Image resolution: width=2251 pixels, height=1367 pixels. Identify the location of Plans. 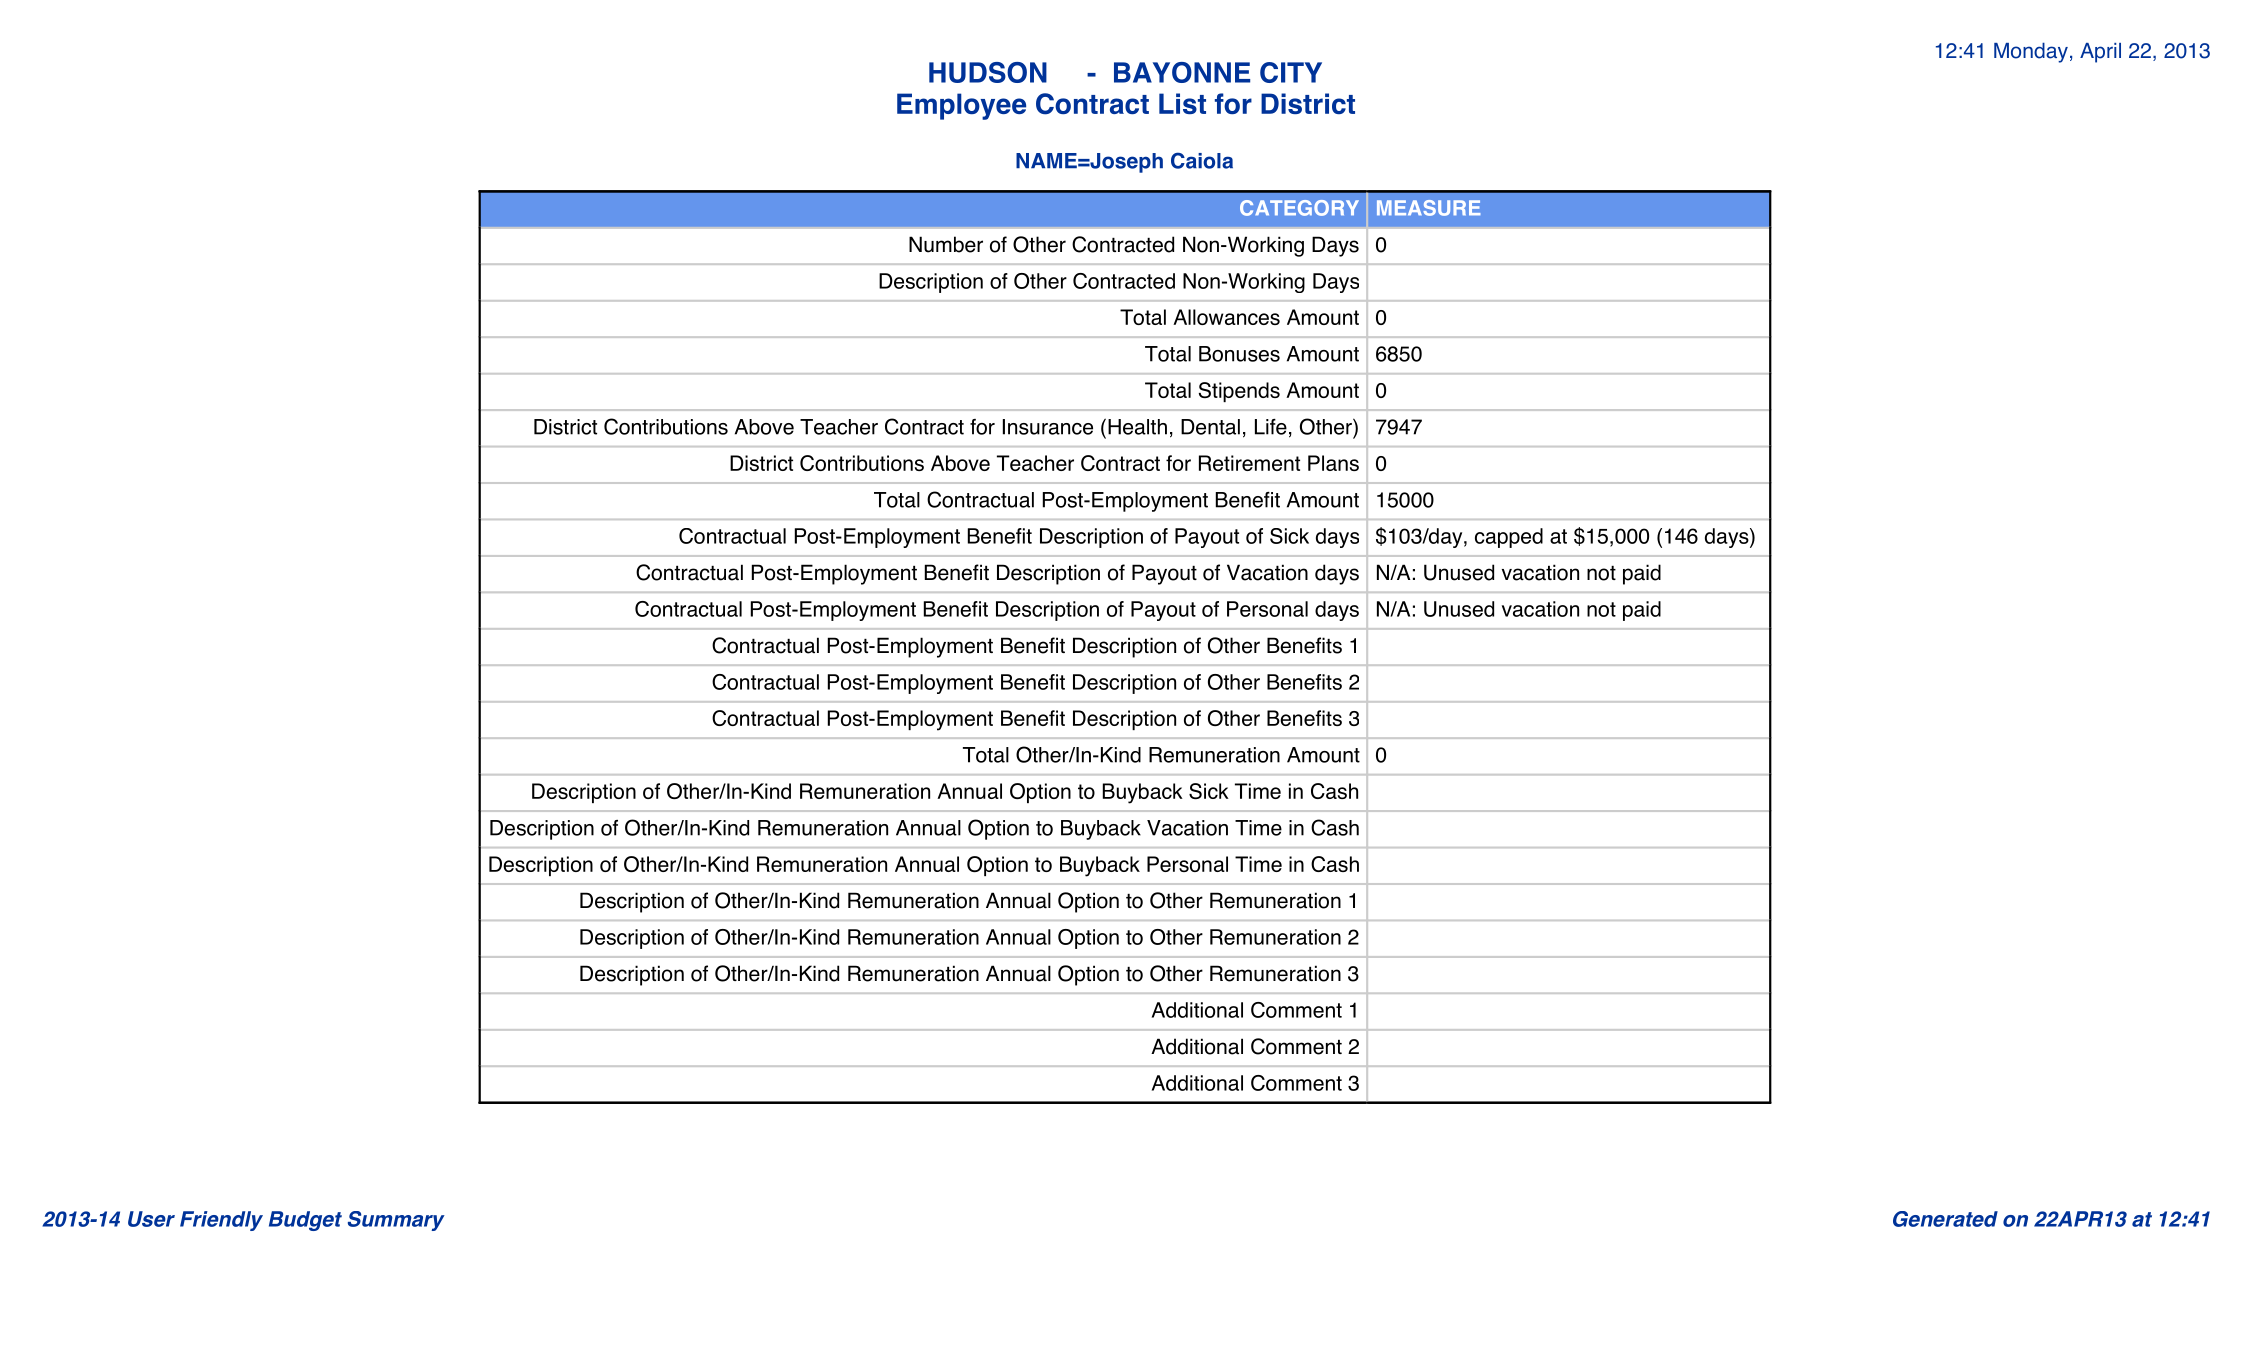
(1333, 463).
